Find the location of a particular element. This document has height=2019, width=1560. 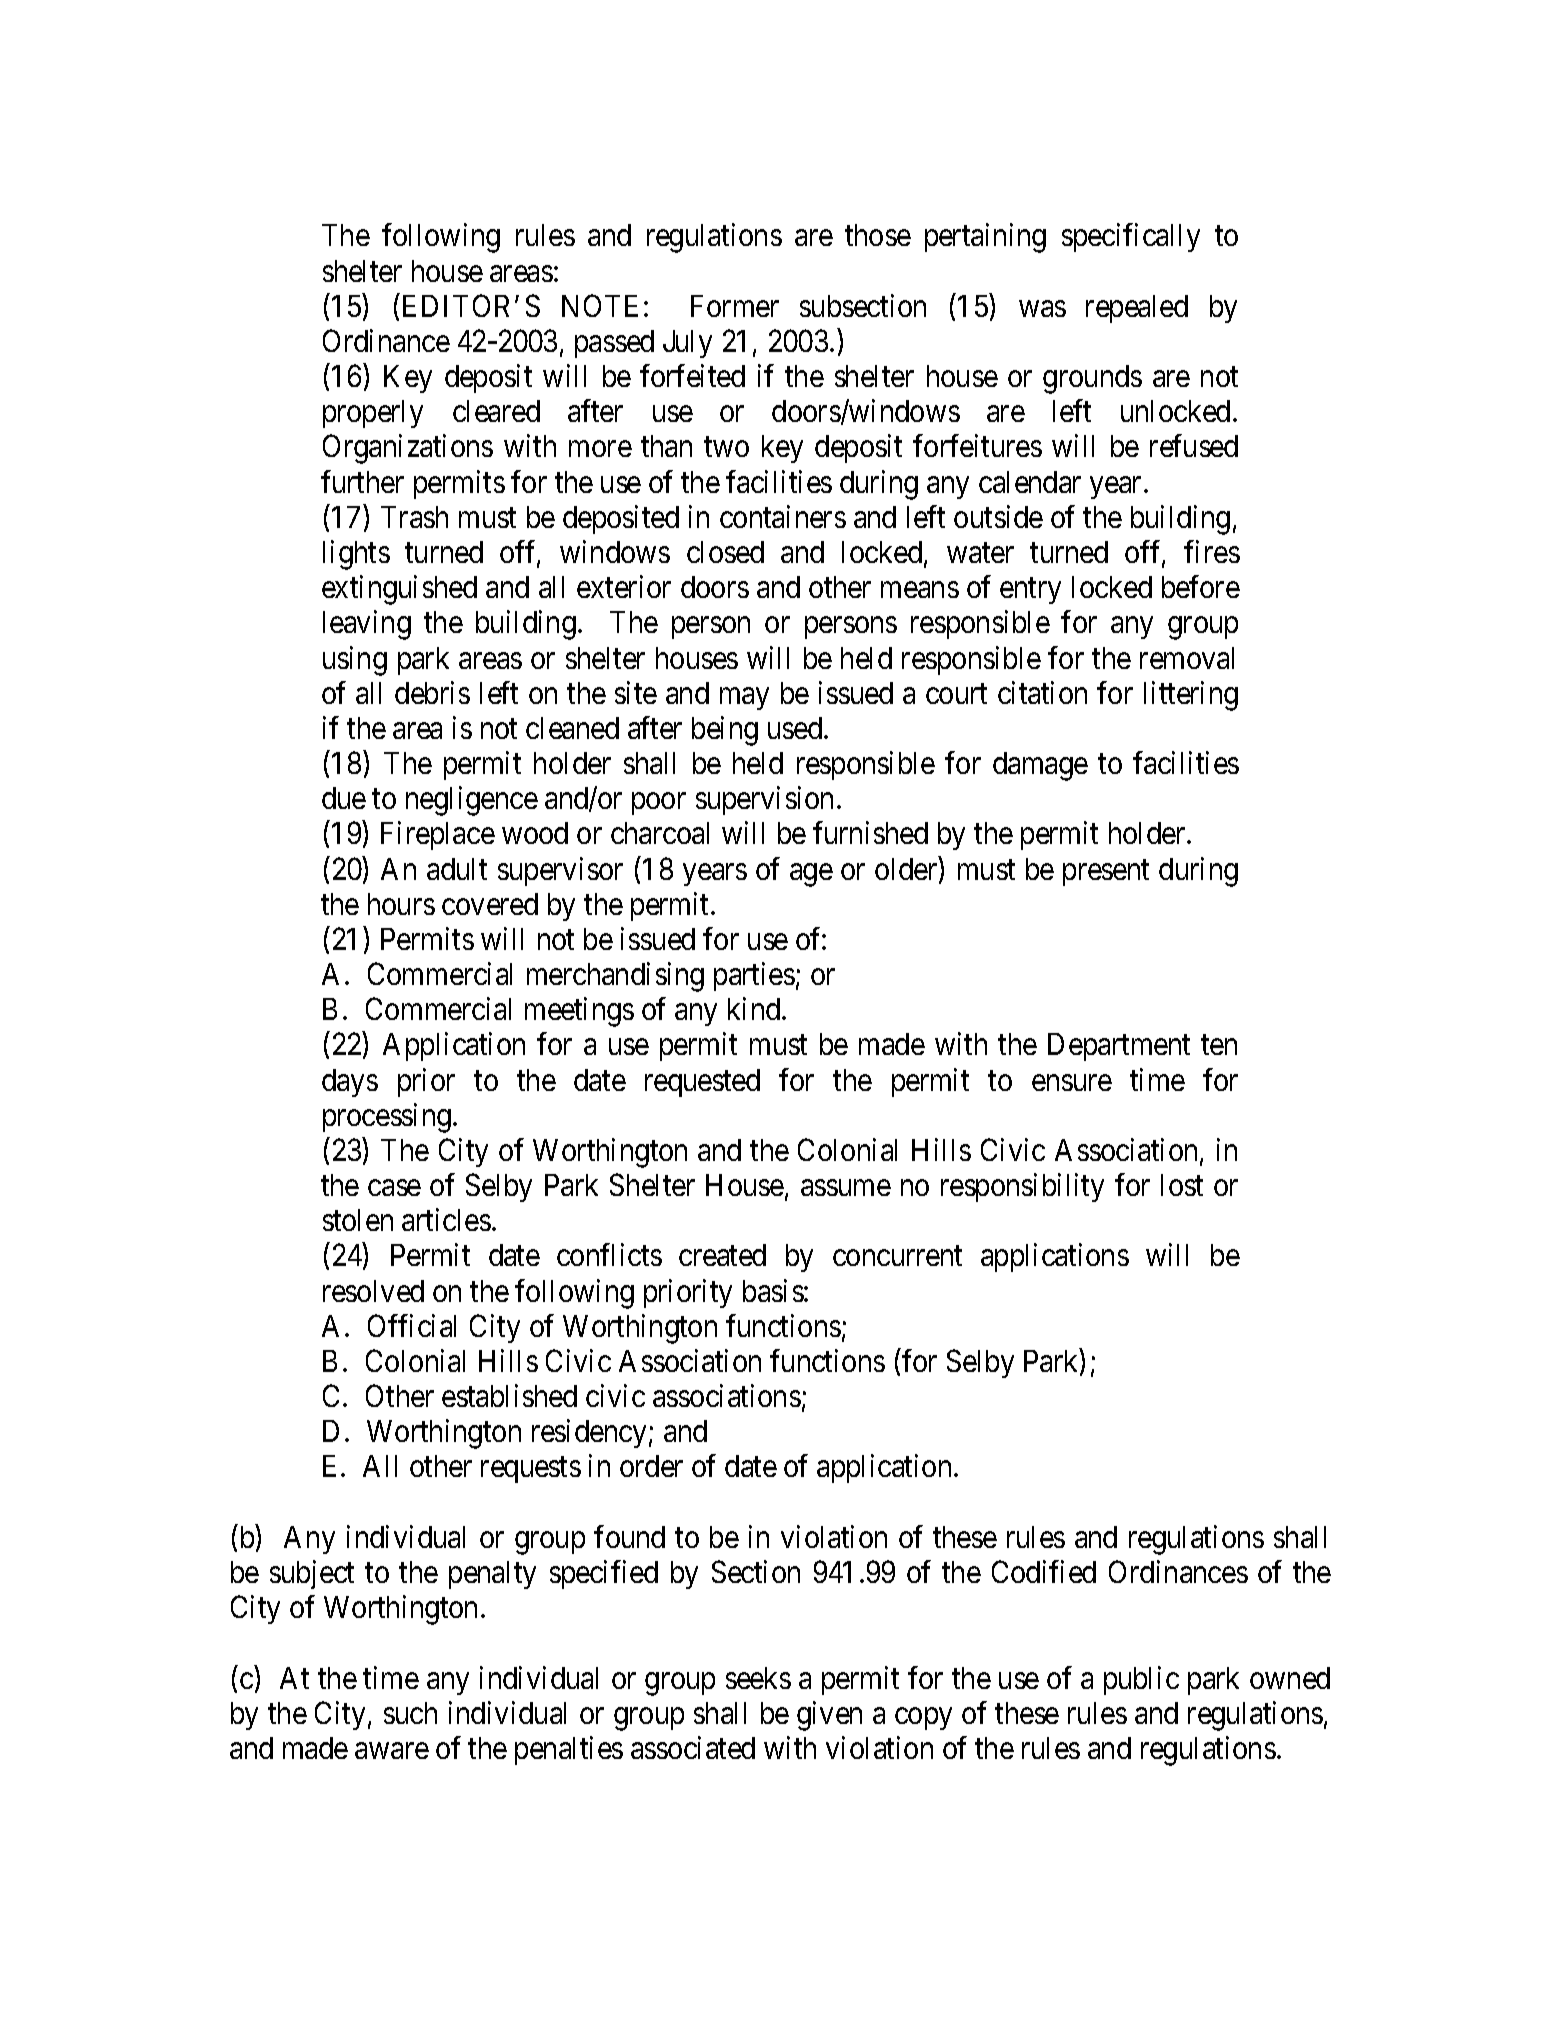

NOTE is located at coordinates (600, 305).
